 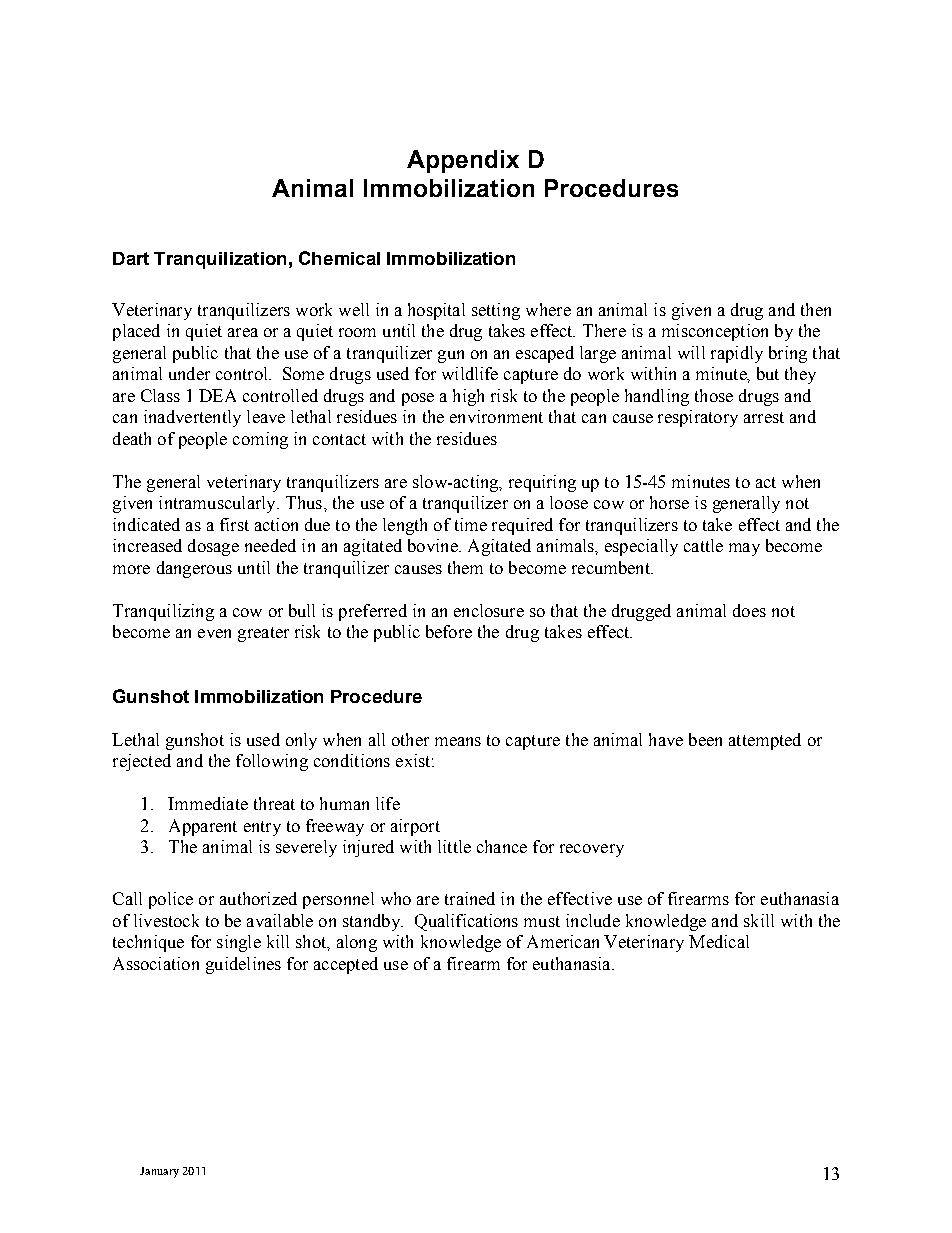 What do you see at coordinates (203, 827) in the page?
I see `Apparent` at bounding box center [203, 827].
